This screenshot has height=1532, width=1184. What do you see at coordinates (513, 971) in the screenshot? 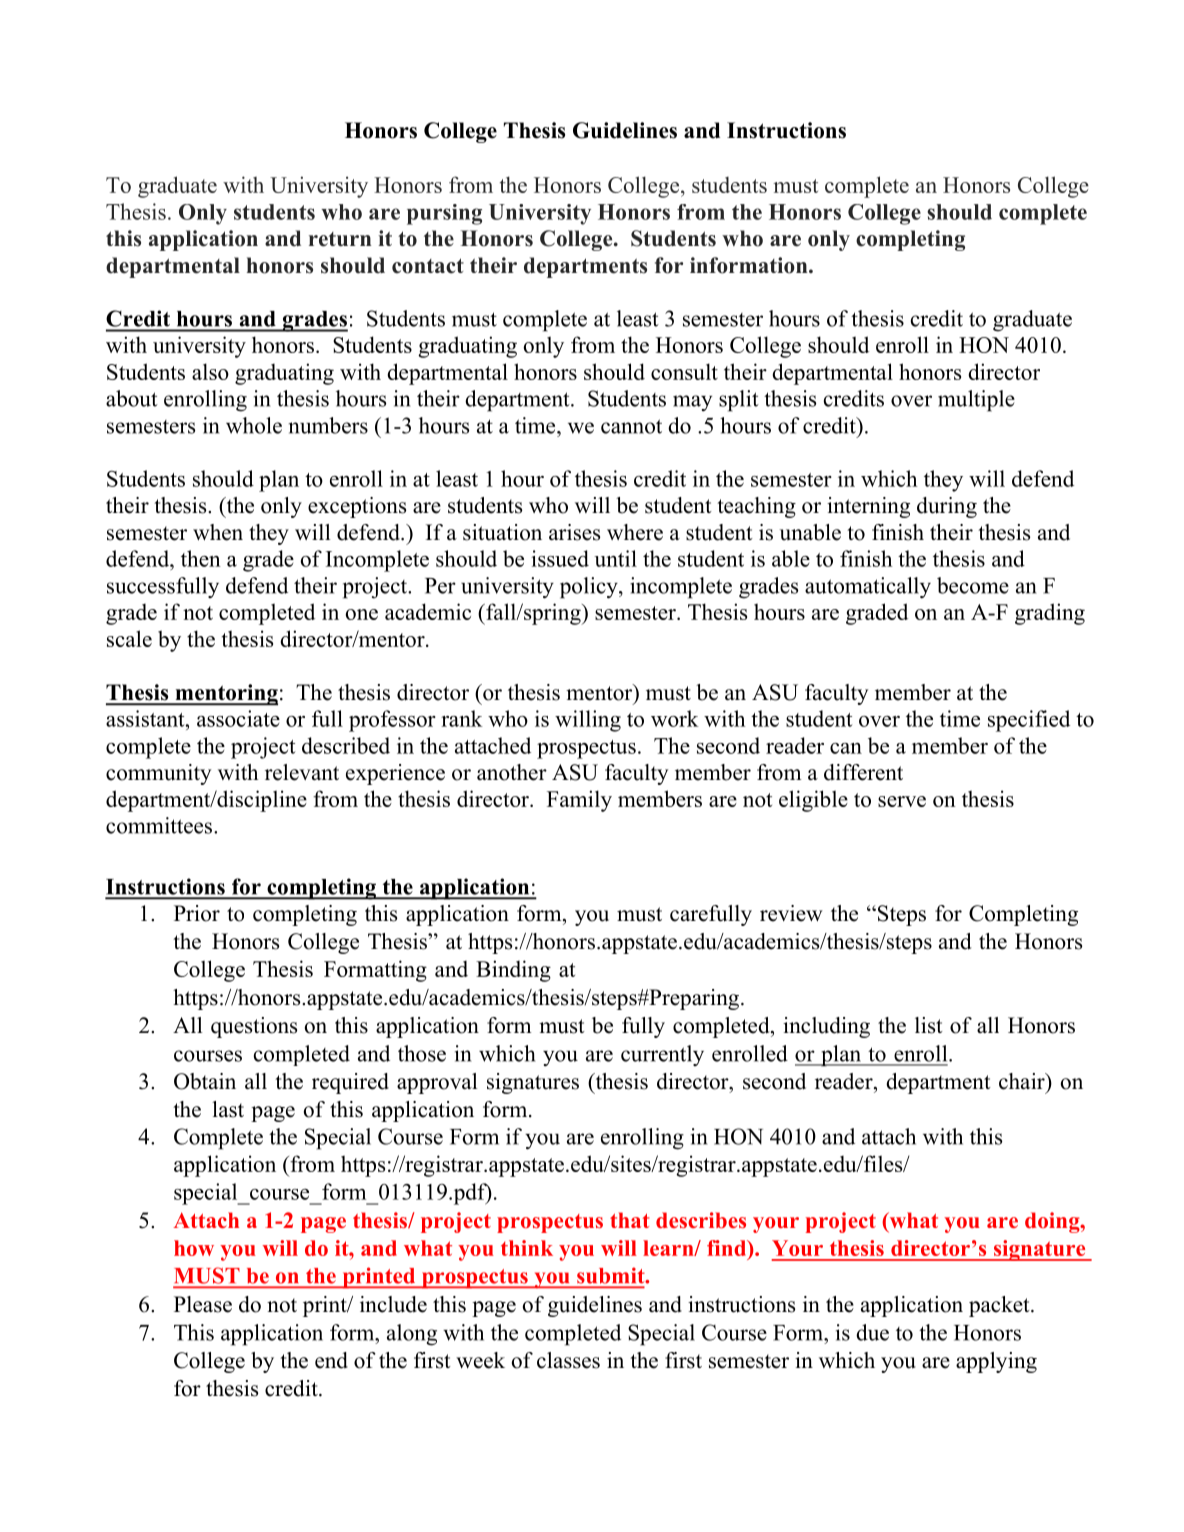
I see `Binding` at bounding box center [513, 971].
